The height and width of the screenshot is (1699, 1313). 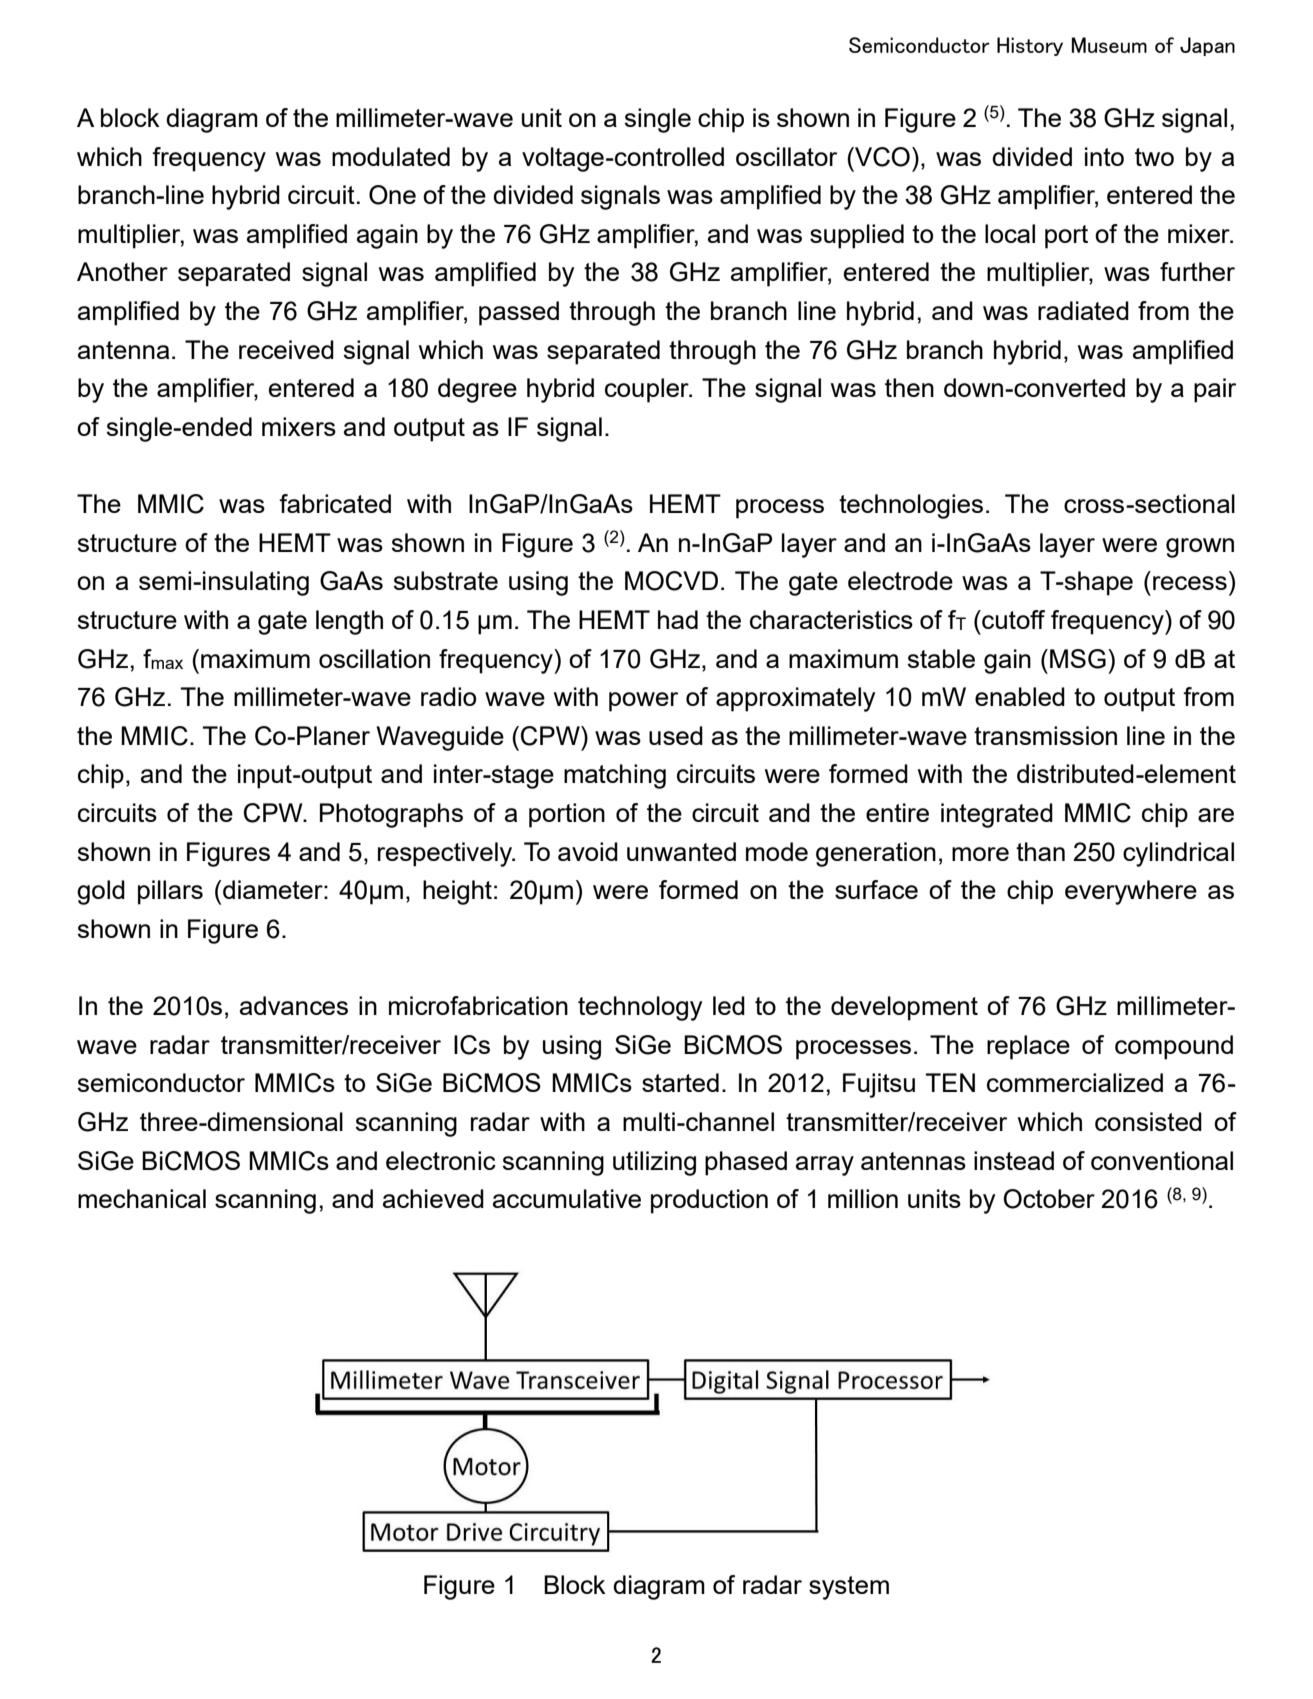 I want to click on cutoff, so click(x=1012, y=619).
